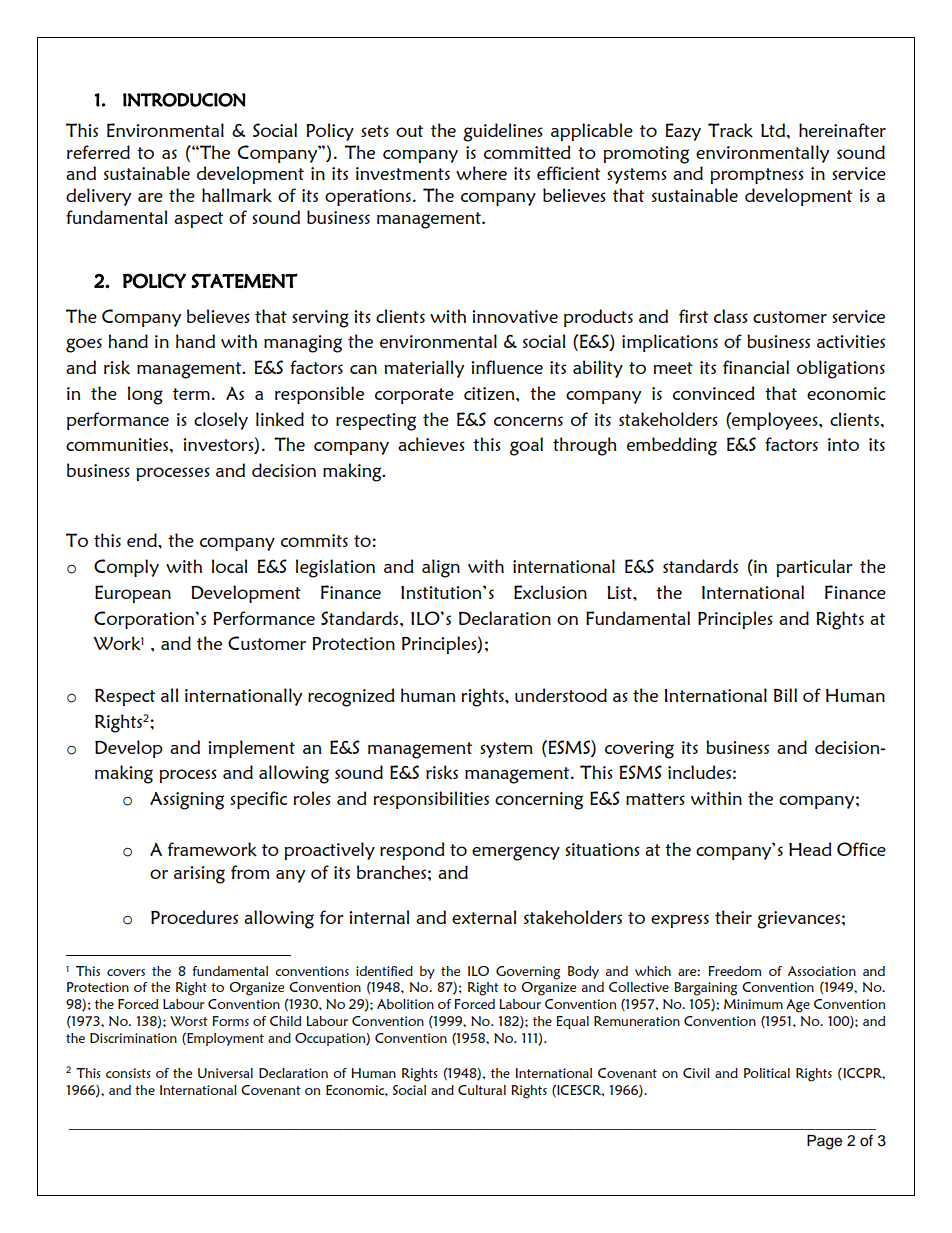 This screenshot has height=1233, width=952. I want to click on Cultural, so click(482, 1090).
